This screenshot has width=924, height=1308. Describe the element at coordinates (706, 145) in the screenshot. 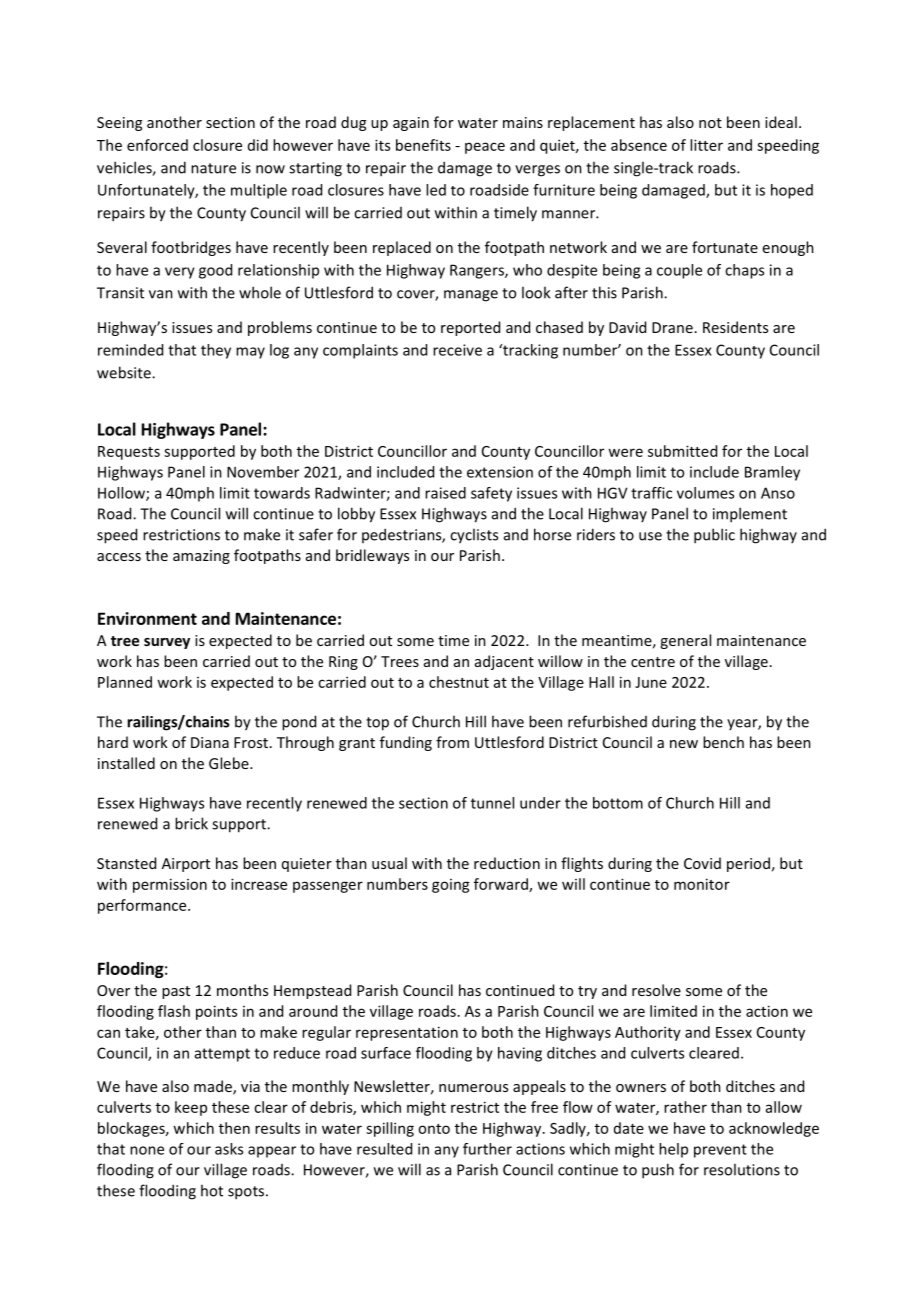

I see `litter` at that location.
